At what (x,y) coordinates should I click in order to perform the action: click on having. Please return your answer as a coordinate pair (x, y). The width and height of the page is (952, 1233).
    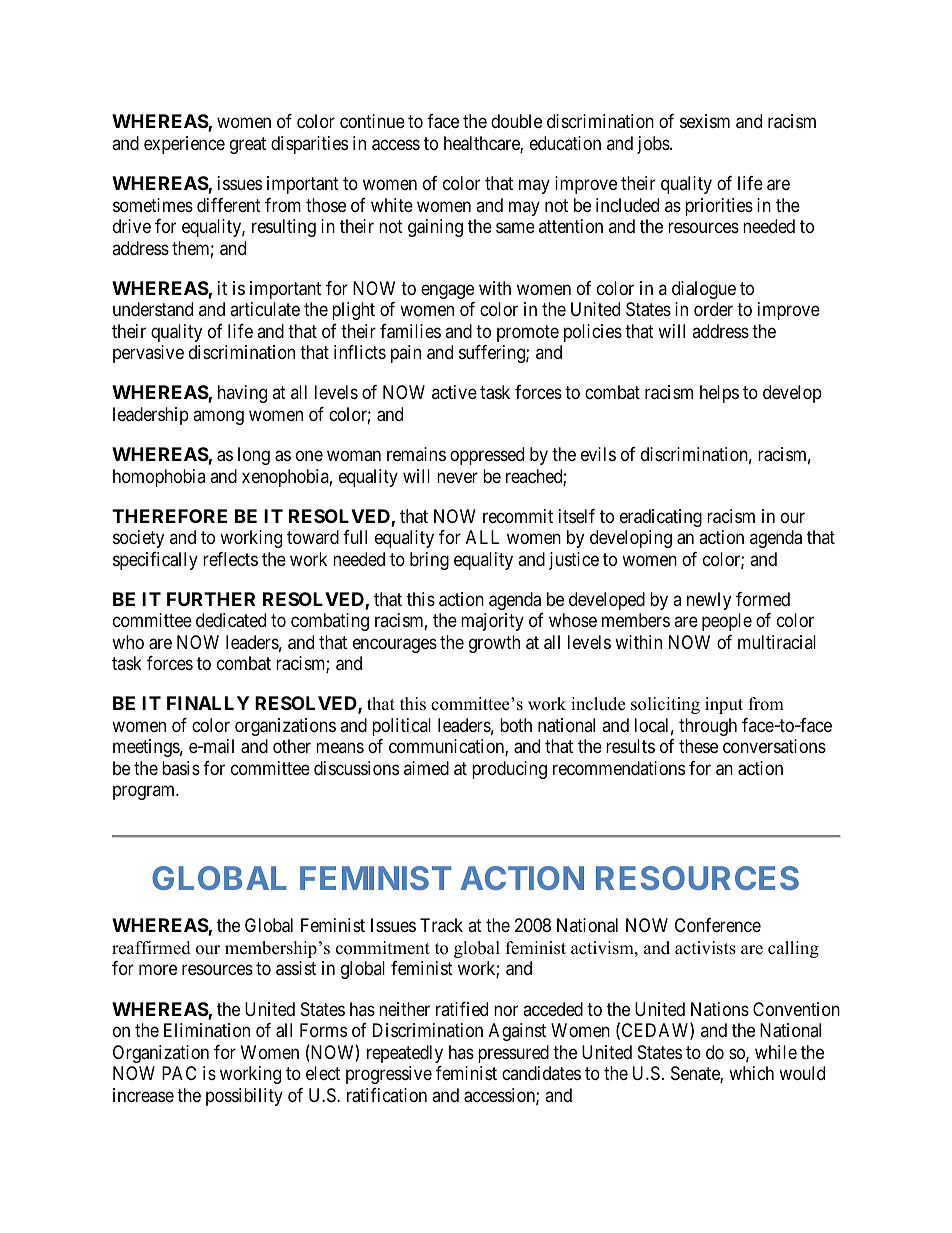
    Looking at the image, I should click on (242, 394).
